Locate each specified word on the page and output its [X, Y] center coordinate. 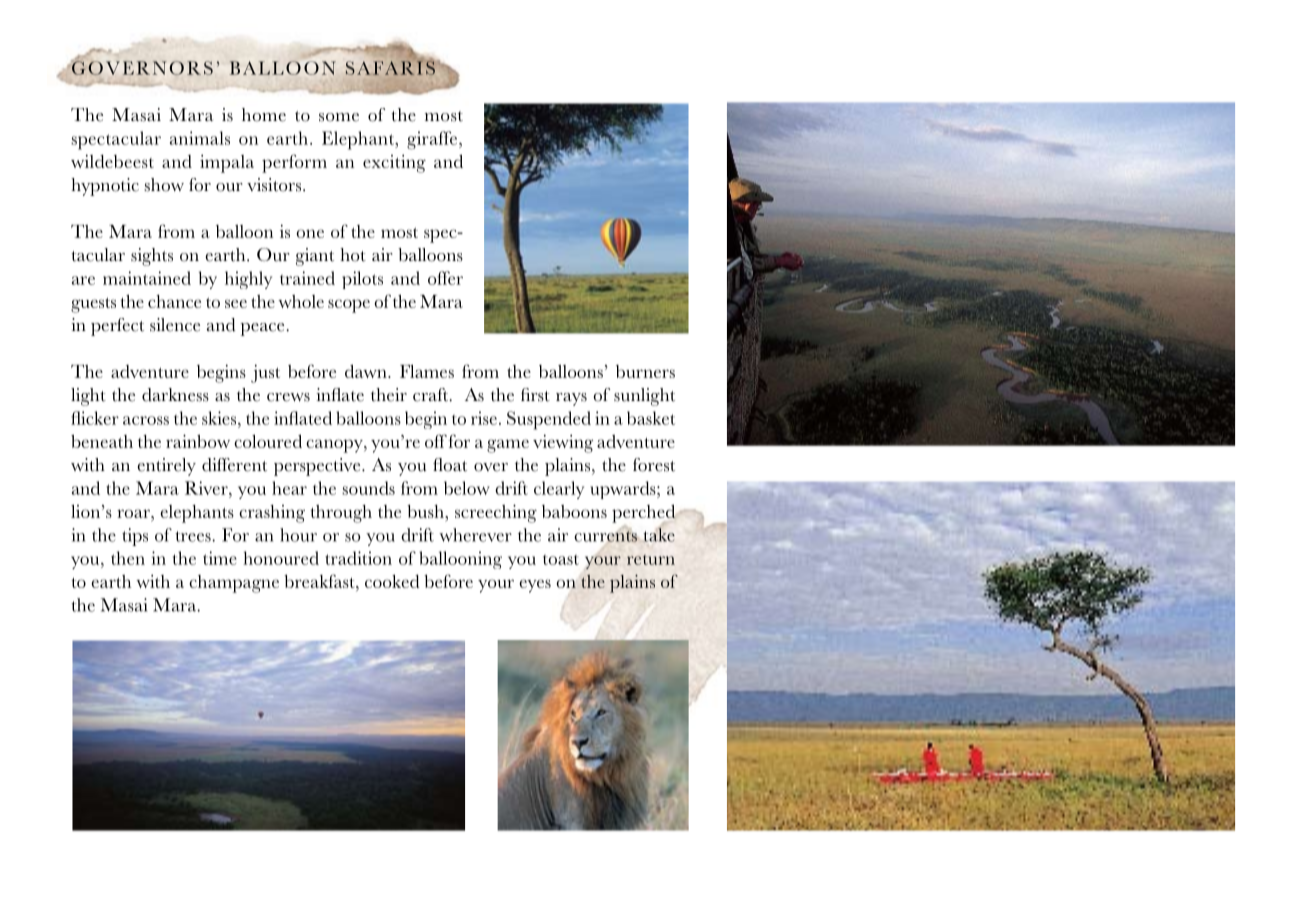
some [339, 117]
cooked [392, 581]
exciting [394, 164]
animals [200, 138]
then [128, 558]
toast [561, 560]
